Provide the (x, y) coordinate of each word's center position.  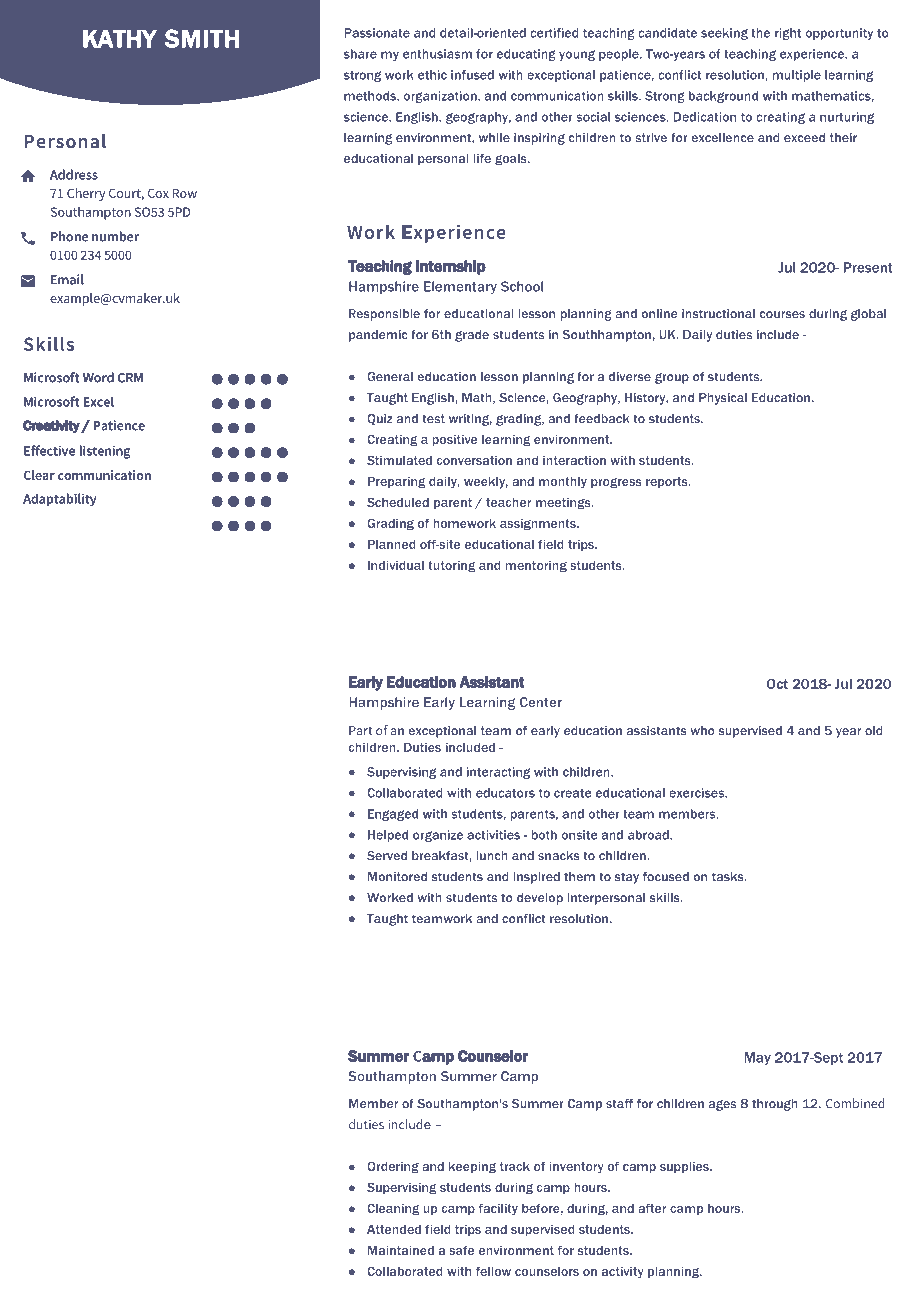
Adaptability (59, 500)
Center (541, 702)
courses (782, 315)
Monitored (397, 877)
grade (472, 336)
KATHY (120, 38)
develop (540, 899)
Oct (777, 684)
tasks (729, 877)
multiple (796, 76)
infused (472, 75)
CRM (130, 378)
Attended (394, 1229)
